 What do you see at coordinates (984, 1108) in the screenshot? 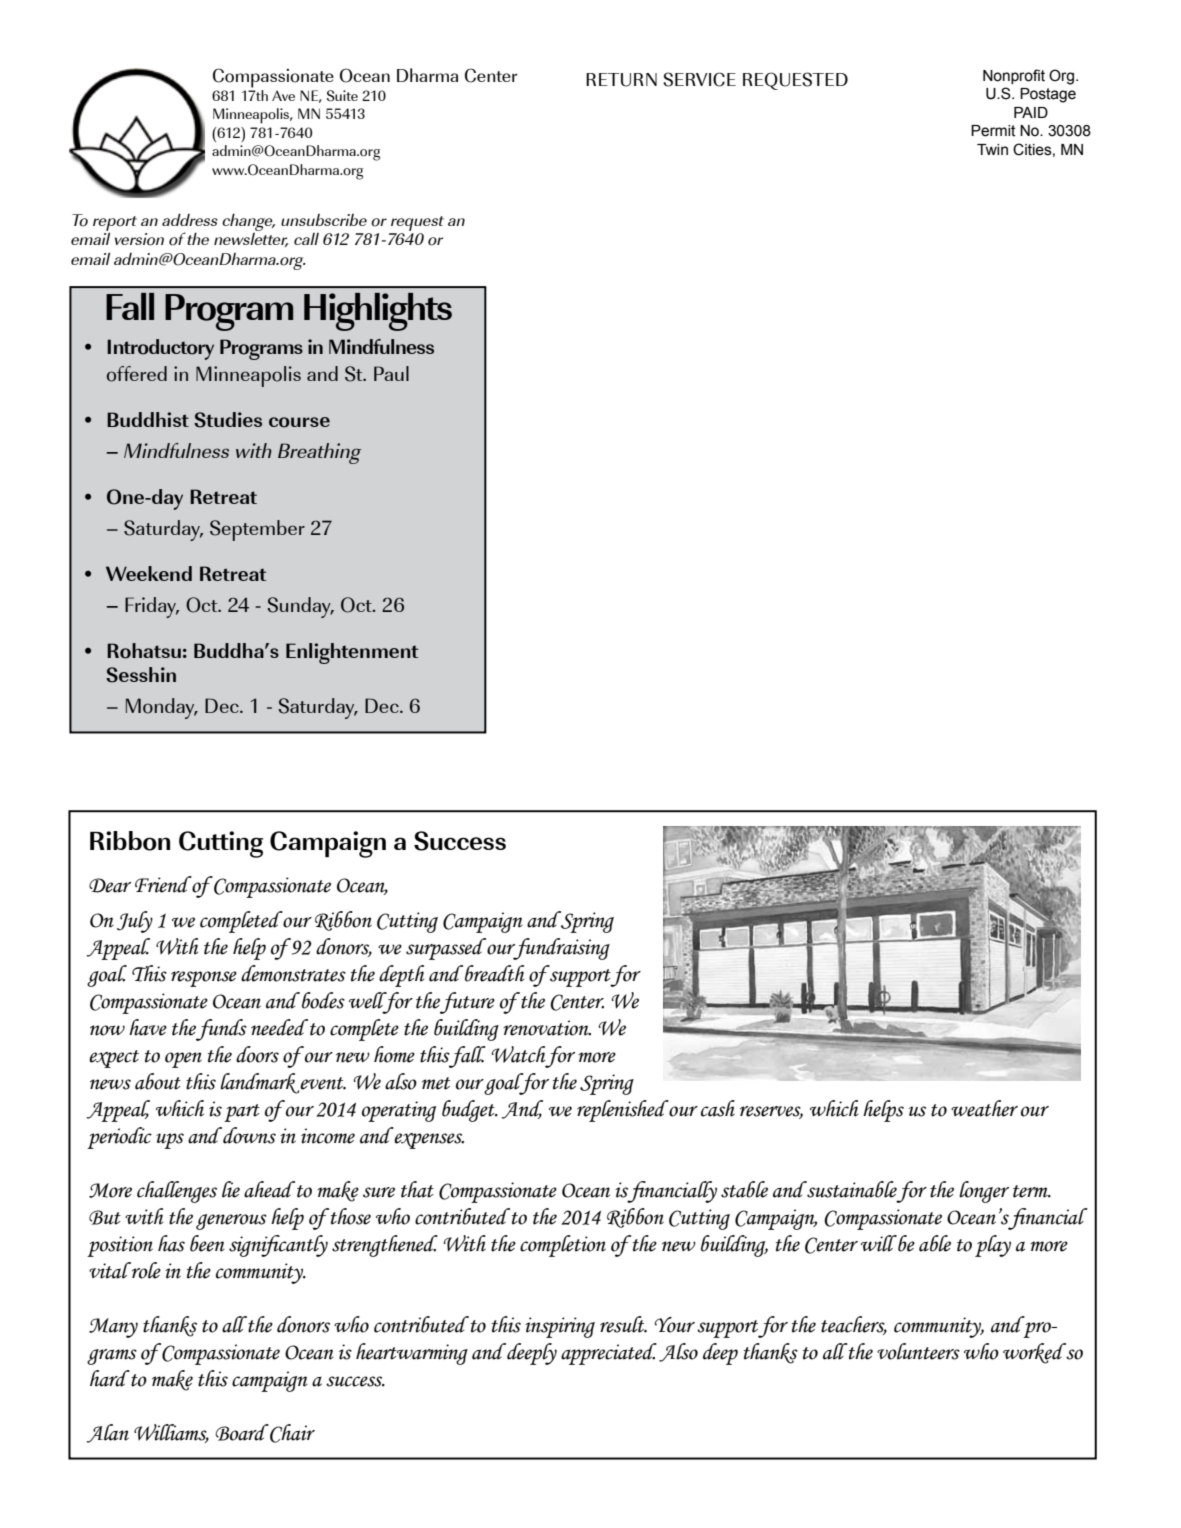
I see `weather` at bounding box center [984, 1108].
